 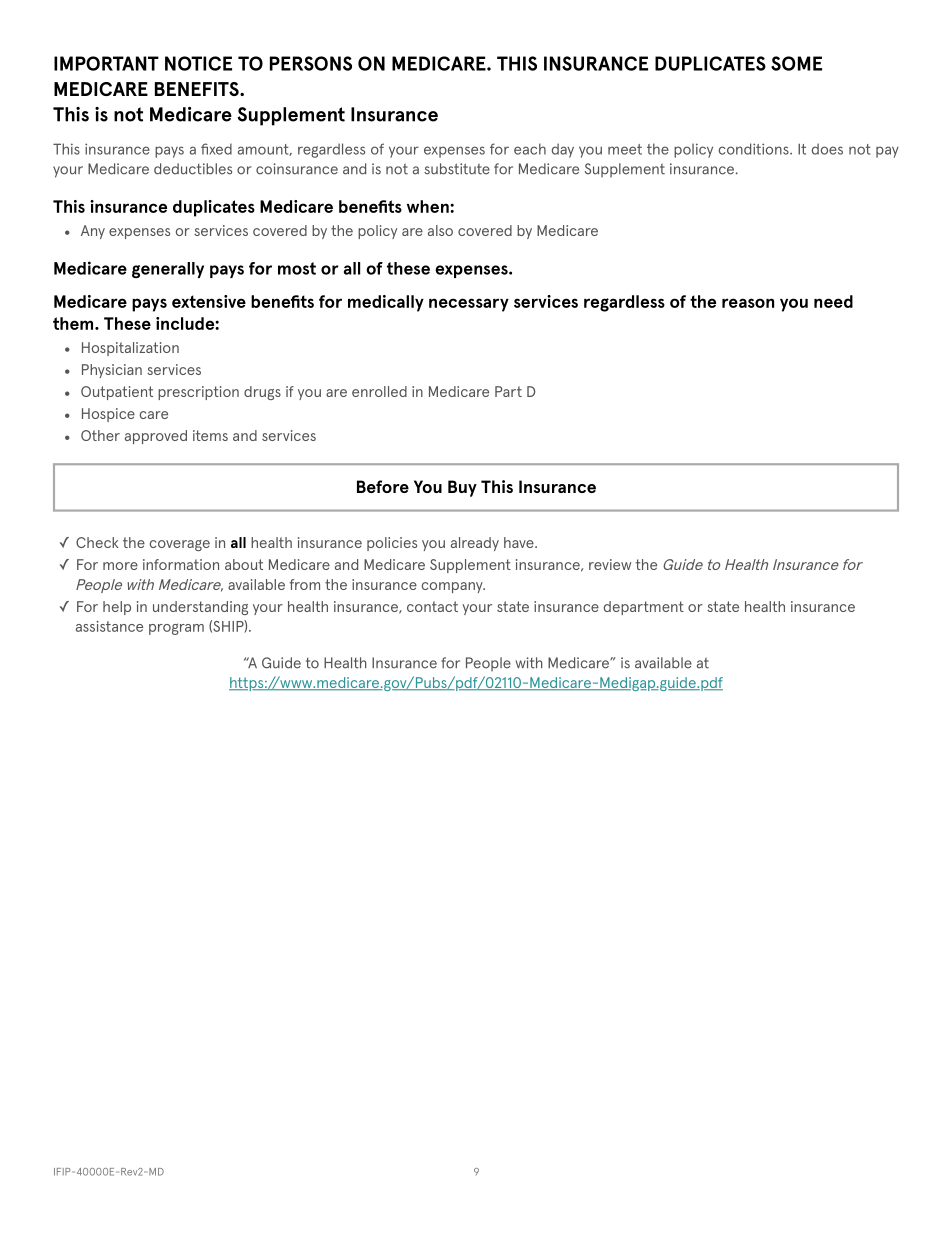 I want to click on approved, so click(x=156, y=437).
